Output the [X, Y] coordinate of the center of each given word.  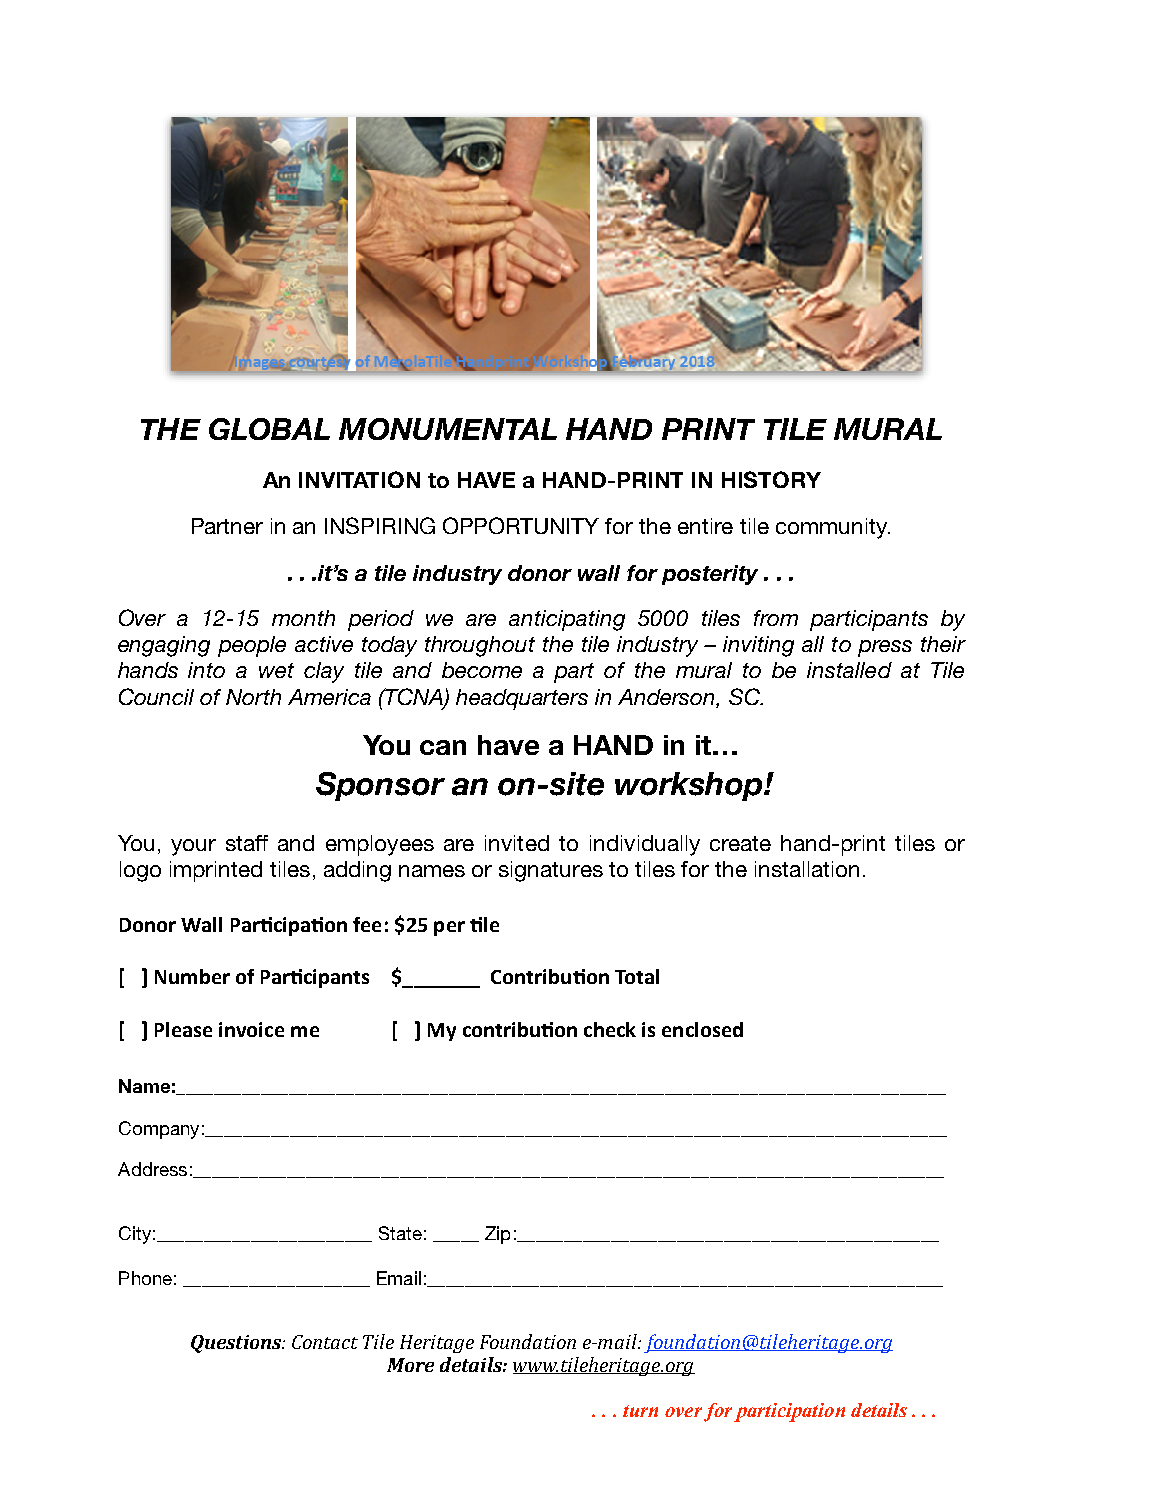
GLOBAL [269, 429]
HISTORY [771, 479]
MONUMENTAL [448, 429]
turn [640, 1411]
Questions [237, 1344]
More [410, 1365]
